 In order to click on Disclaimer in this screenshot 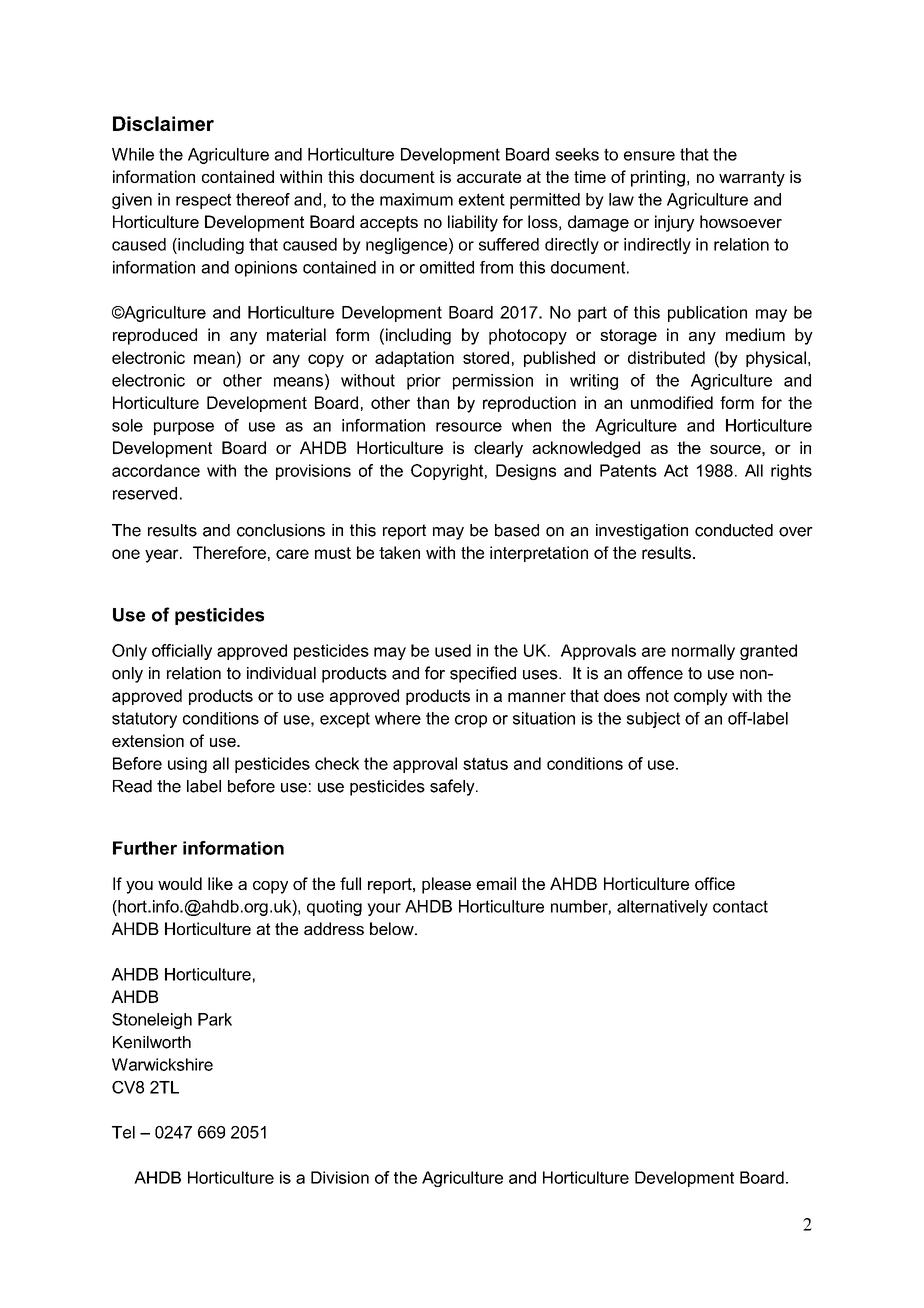, I will do `click(163, 123)`.
